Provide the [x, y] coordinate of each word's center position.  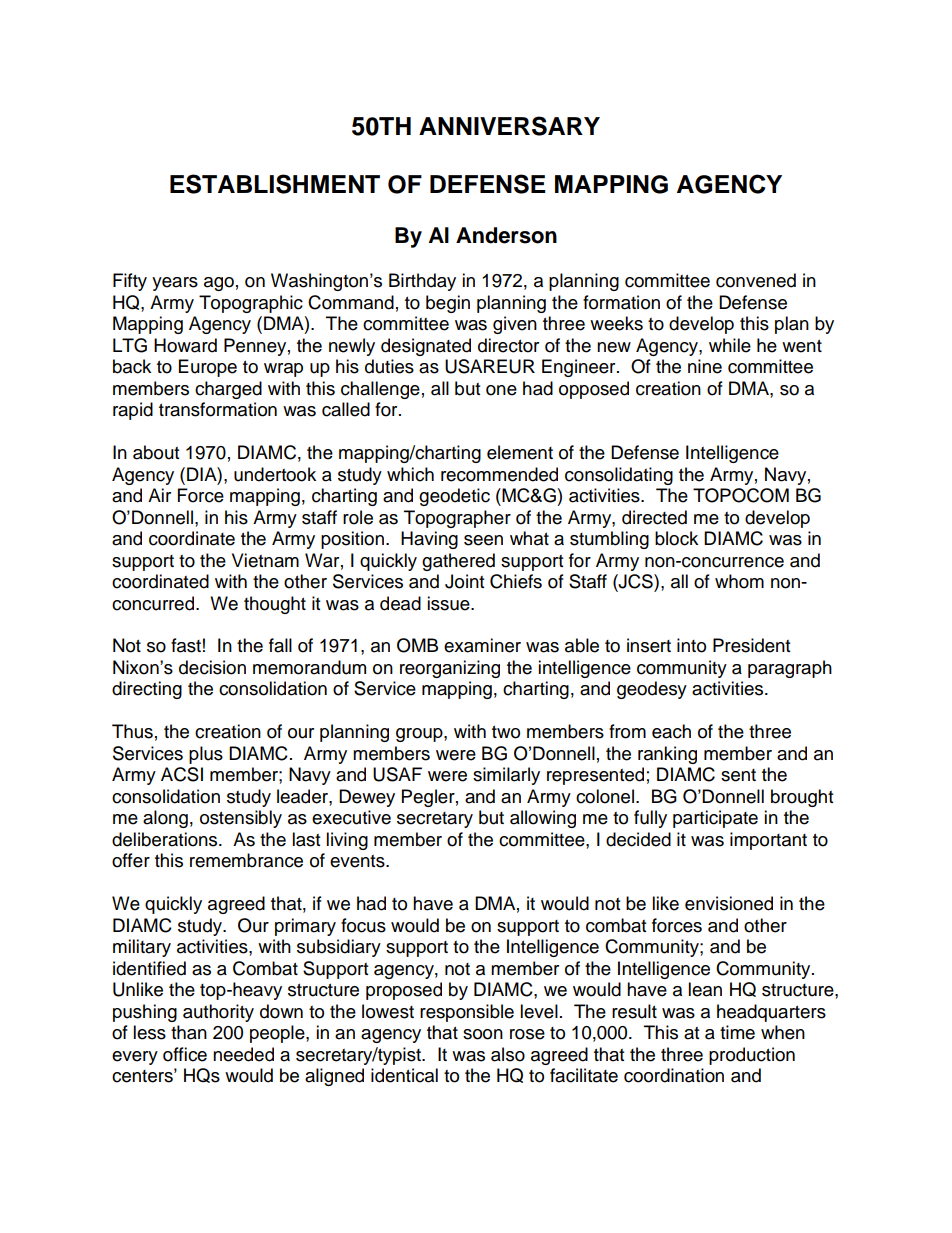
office [185, 1054]
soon [483, 1034]
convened [756, 280]
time [737, 1032]
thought [275, 605]
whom [739, 581]
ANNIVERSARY [509, 126]
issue [449, 603]
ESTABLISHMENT [275, 184]
